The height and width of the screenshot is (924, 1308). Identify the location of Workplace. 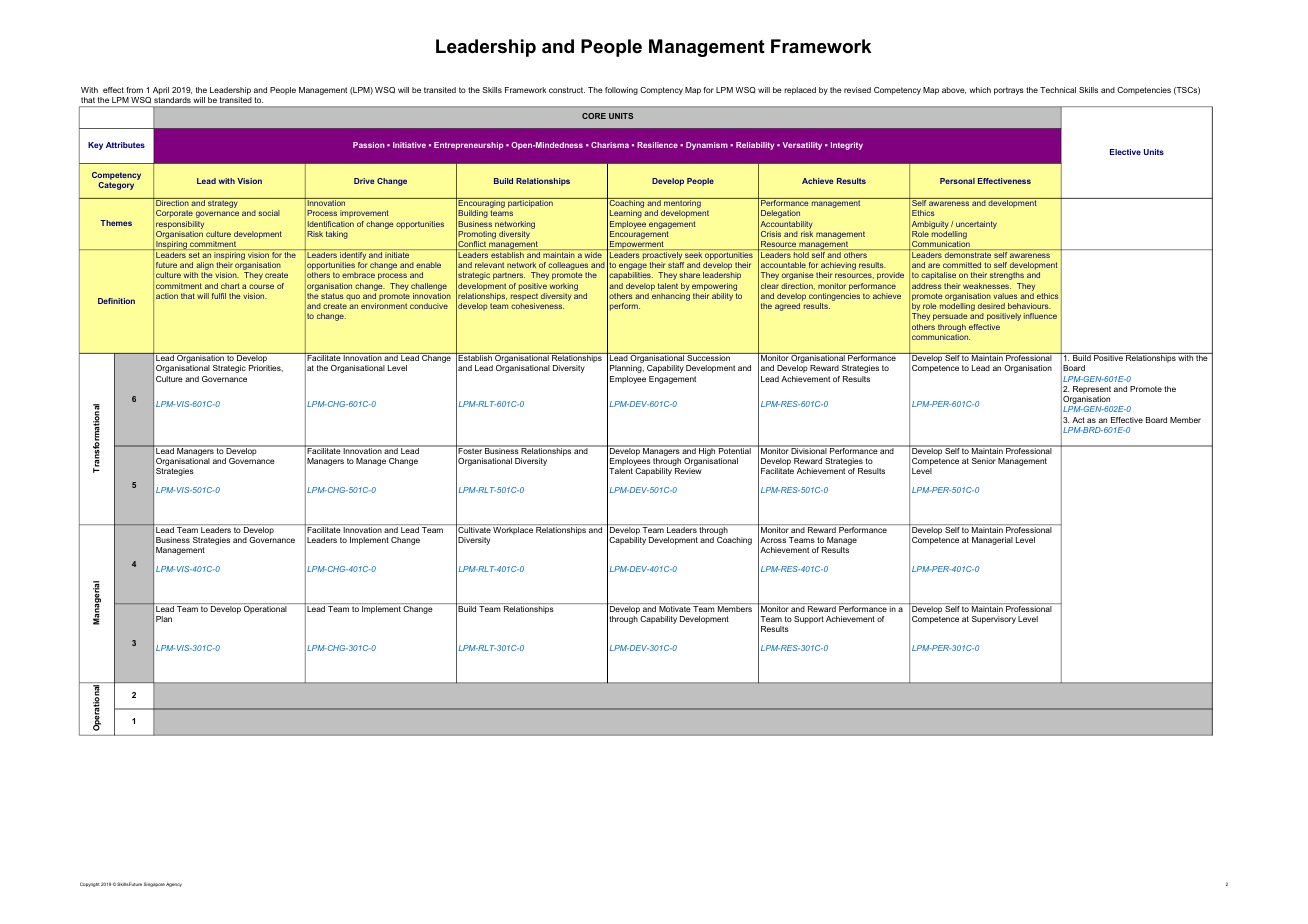
(513, 531).
